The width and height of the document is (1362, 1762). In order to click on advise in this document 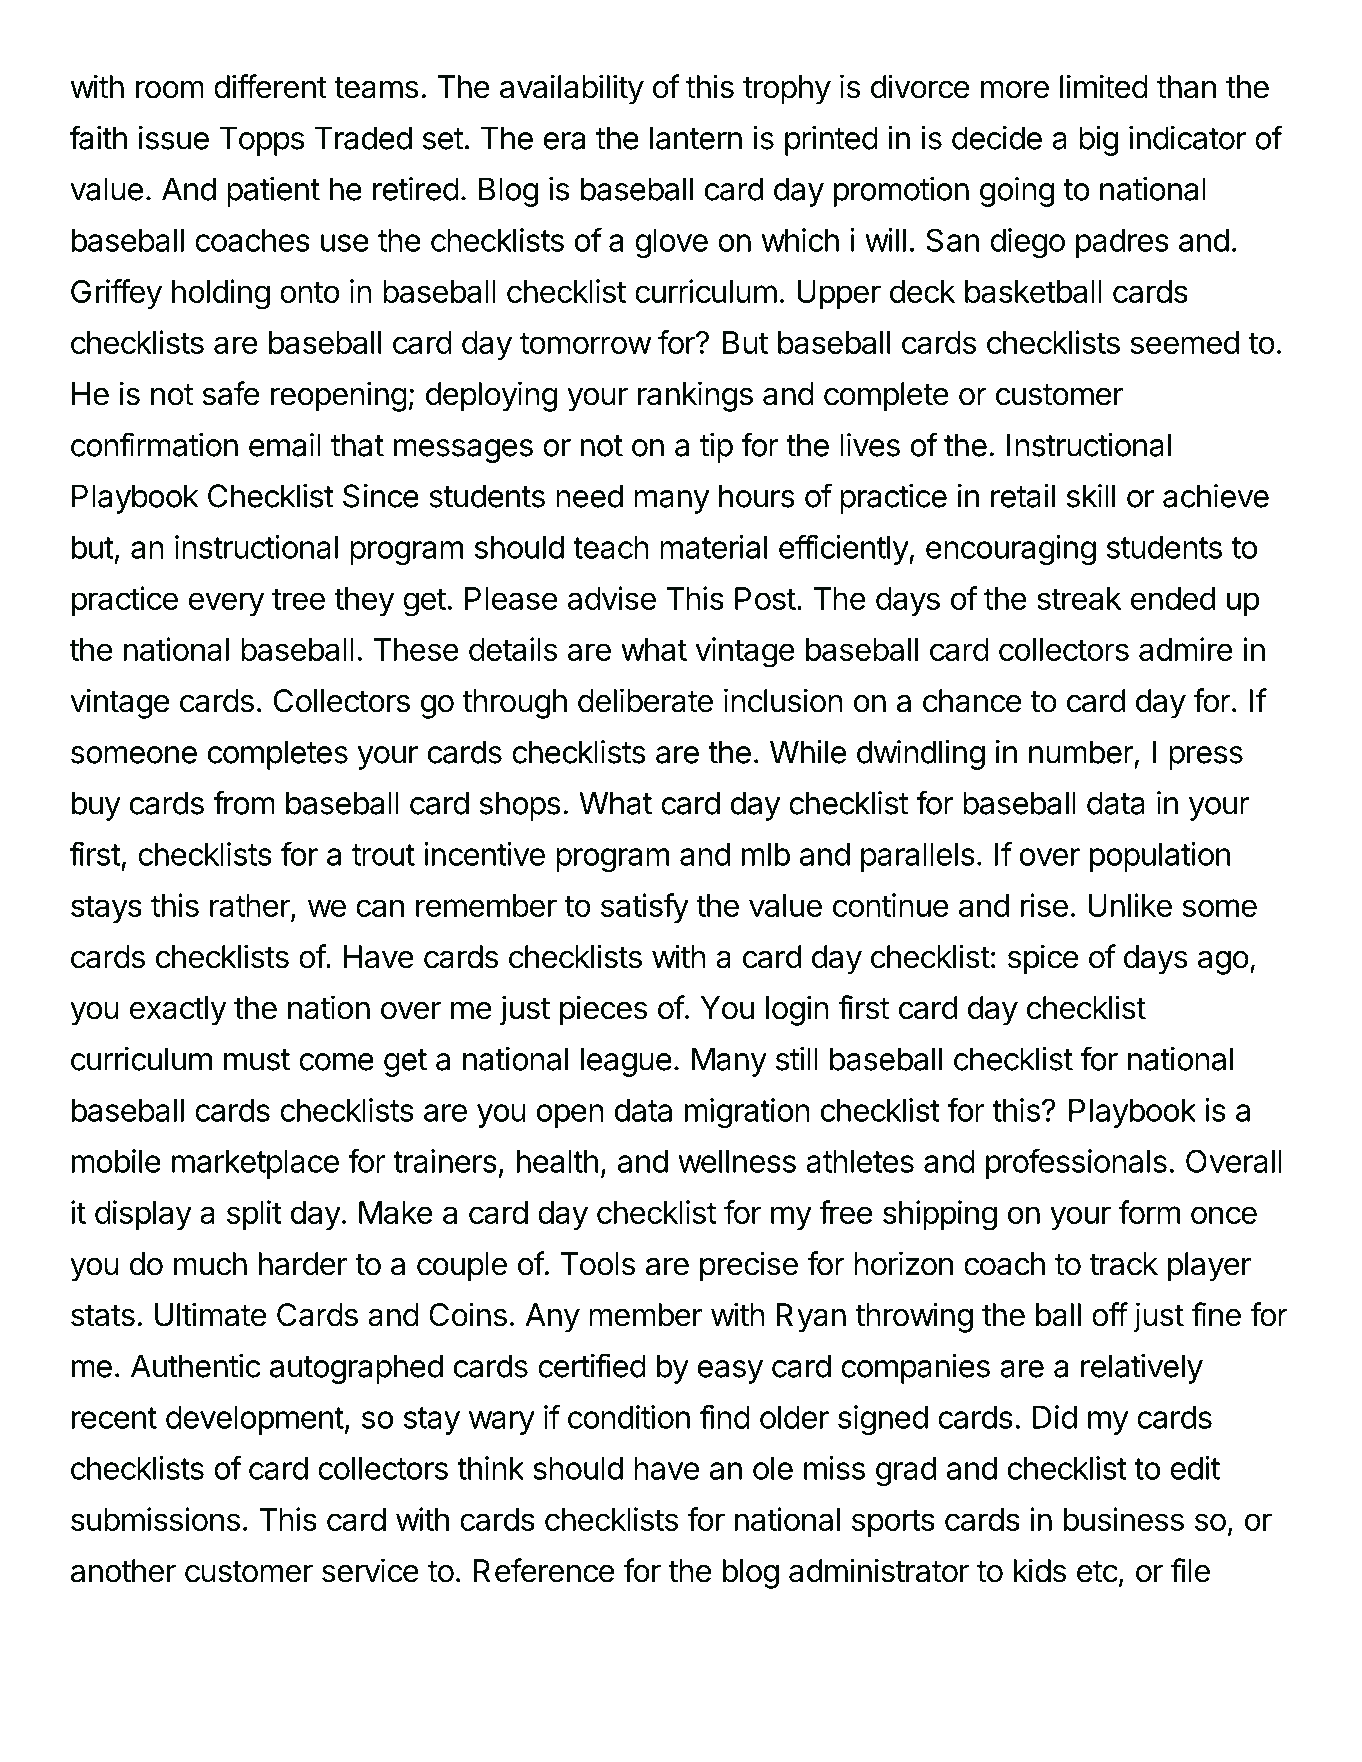, I will do `click(612, 598)`.
